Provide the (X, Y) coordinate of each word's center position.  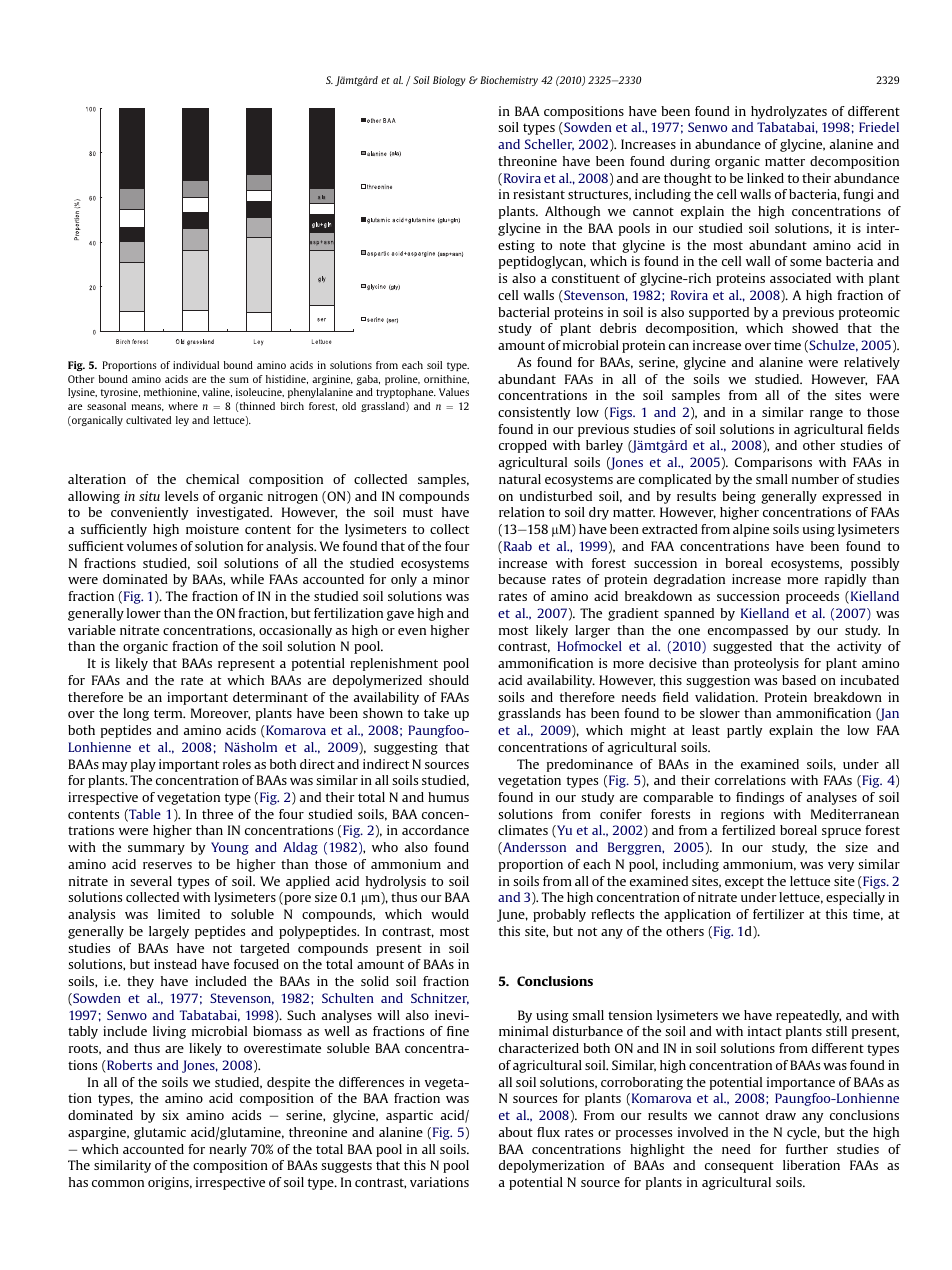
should (449, 680)
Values (454, 392)
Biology (449, 81)
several (151, 881)
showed (815, 328)
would (450, 914)
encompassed (748, 631)
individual (196, 365)
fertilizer (778, 914)
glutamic (160, 1133)
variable (92, 630)
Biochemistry (509, 81)
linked (765, 178)
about (516, 1132)
